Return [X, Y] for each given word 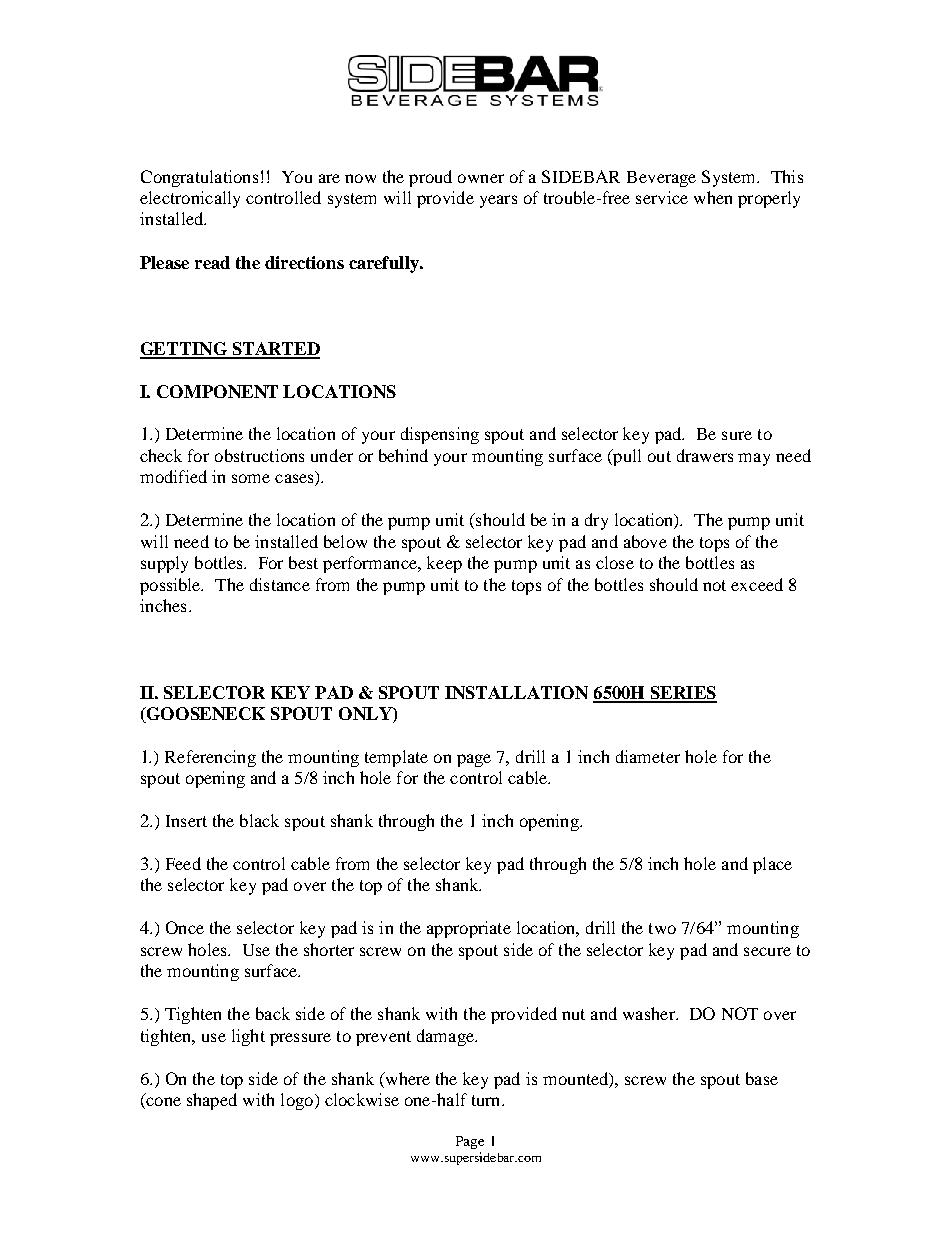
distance [280, 584]
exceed [757, 584]
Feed [183, 863]
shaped [212, 1101]
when [713, 197]
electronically [190, 199]
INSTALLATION [516, 692]
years [498, 201]
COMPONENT [217, 391]
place [772, 865]
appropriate [469, 929]
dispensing [440, 435]
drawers [705, 455]
